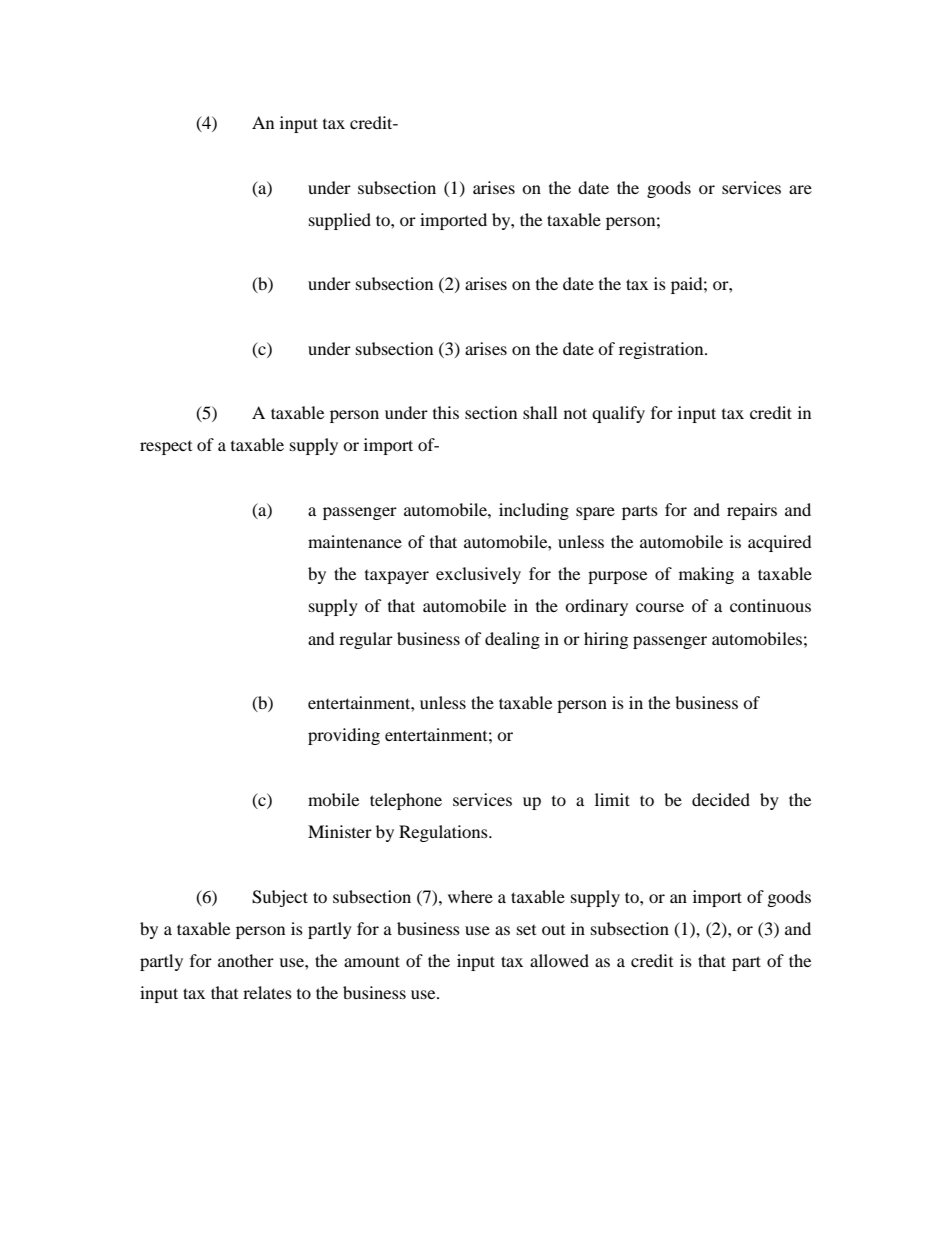  What do you see at coordinates (721, 799) in the screenshot?
I see `decided` at bounding box center [721, 799].
